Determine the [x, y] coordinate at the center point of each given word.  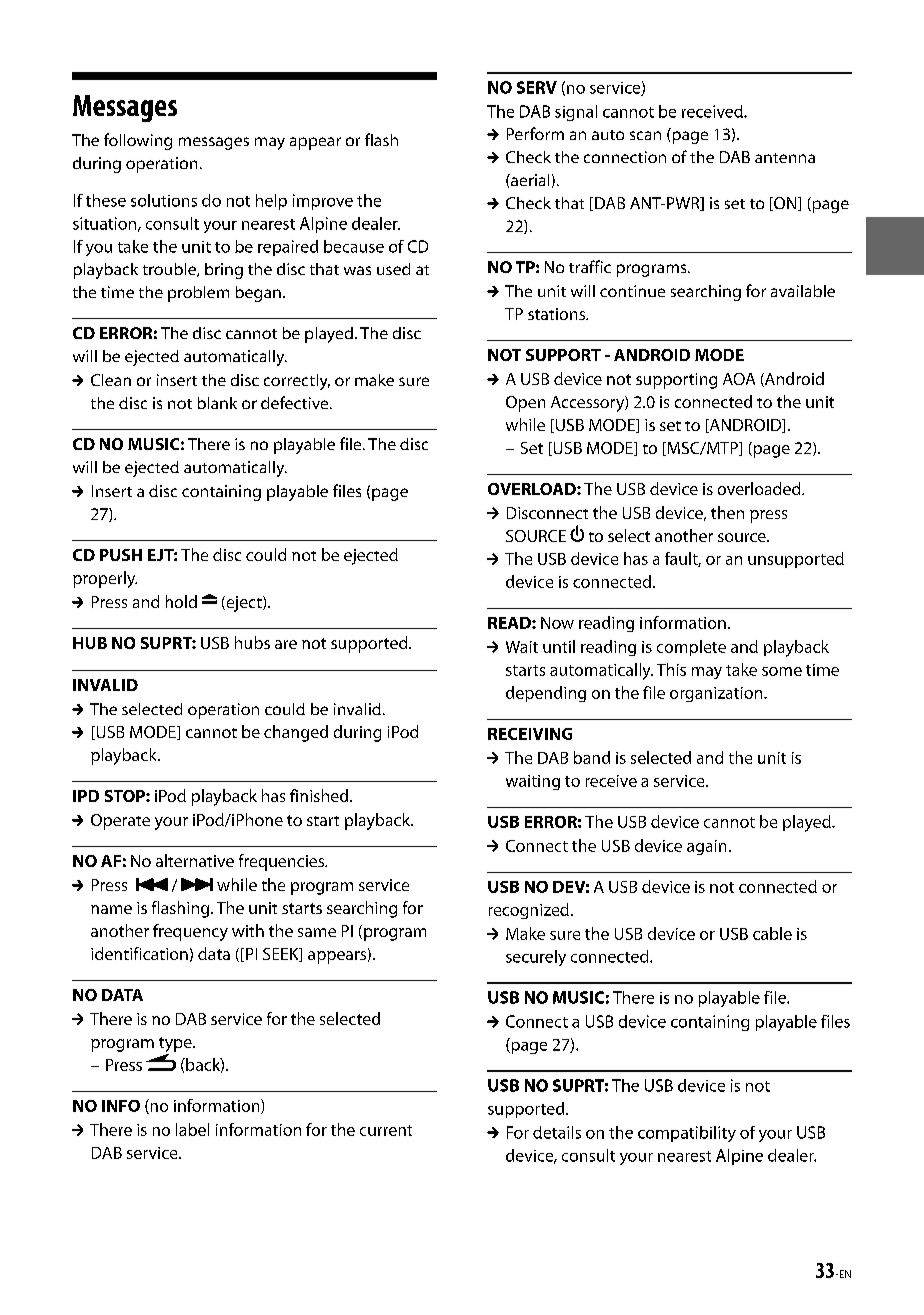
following [138, 141]
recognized [529, 911]
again [706, 847]
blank [217, 403]
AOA [739, 379]
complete [691, 648]
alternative [195, 860]
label [192, 1129]
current [386, 1130]
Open [525, 404]
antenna [785, 158]
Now [557, 623]
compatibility [687, 1134]
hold [181, 601]
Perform [535, 133]
